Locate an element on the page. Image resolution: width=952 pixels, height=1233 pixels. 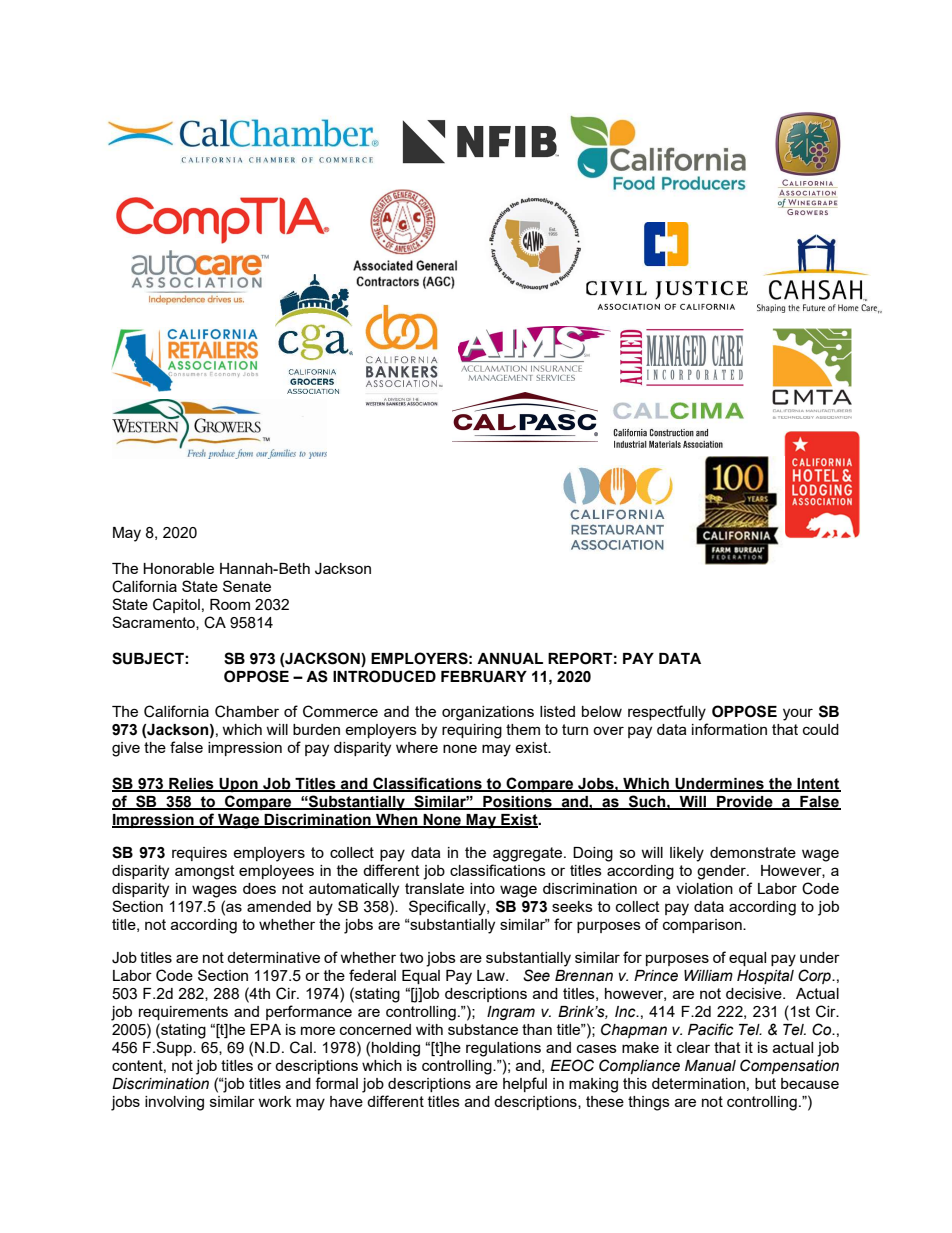
determinative is located at coordinates (273, 957).
